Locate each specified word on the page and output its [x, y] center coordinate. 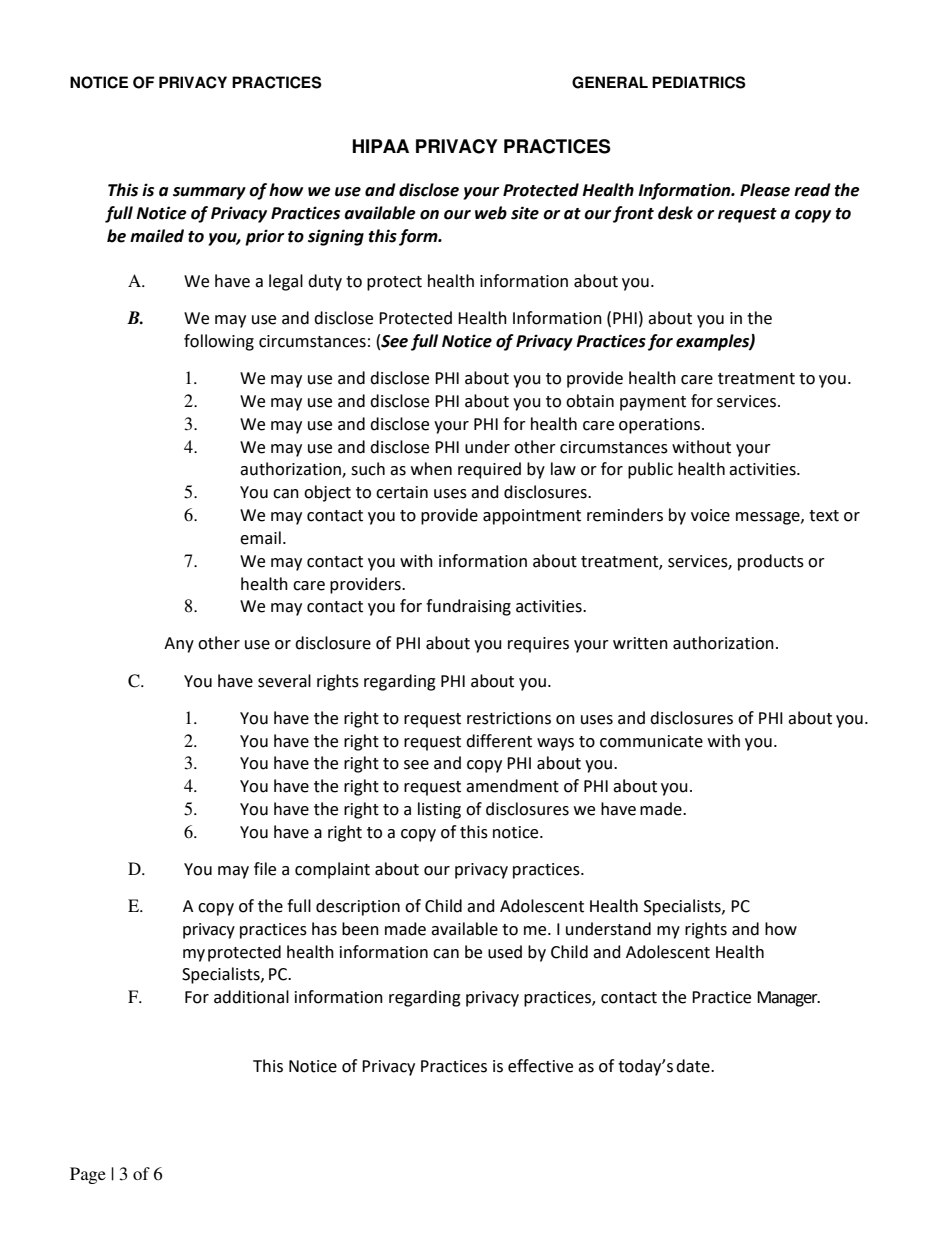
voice [710, 515]
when [431, 469]
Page [88, 1175]
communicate [651, 741]
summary [209, 193]
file [265, 869]
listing [439, 810]
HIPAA [381, 146]
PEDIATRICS [699, 82]
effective [540, 1066]
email [260, 538]
